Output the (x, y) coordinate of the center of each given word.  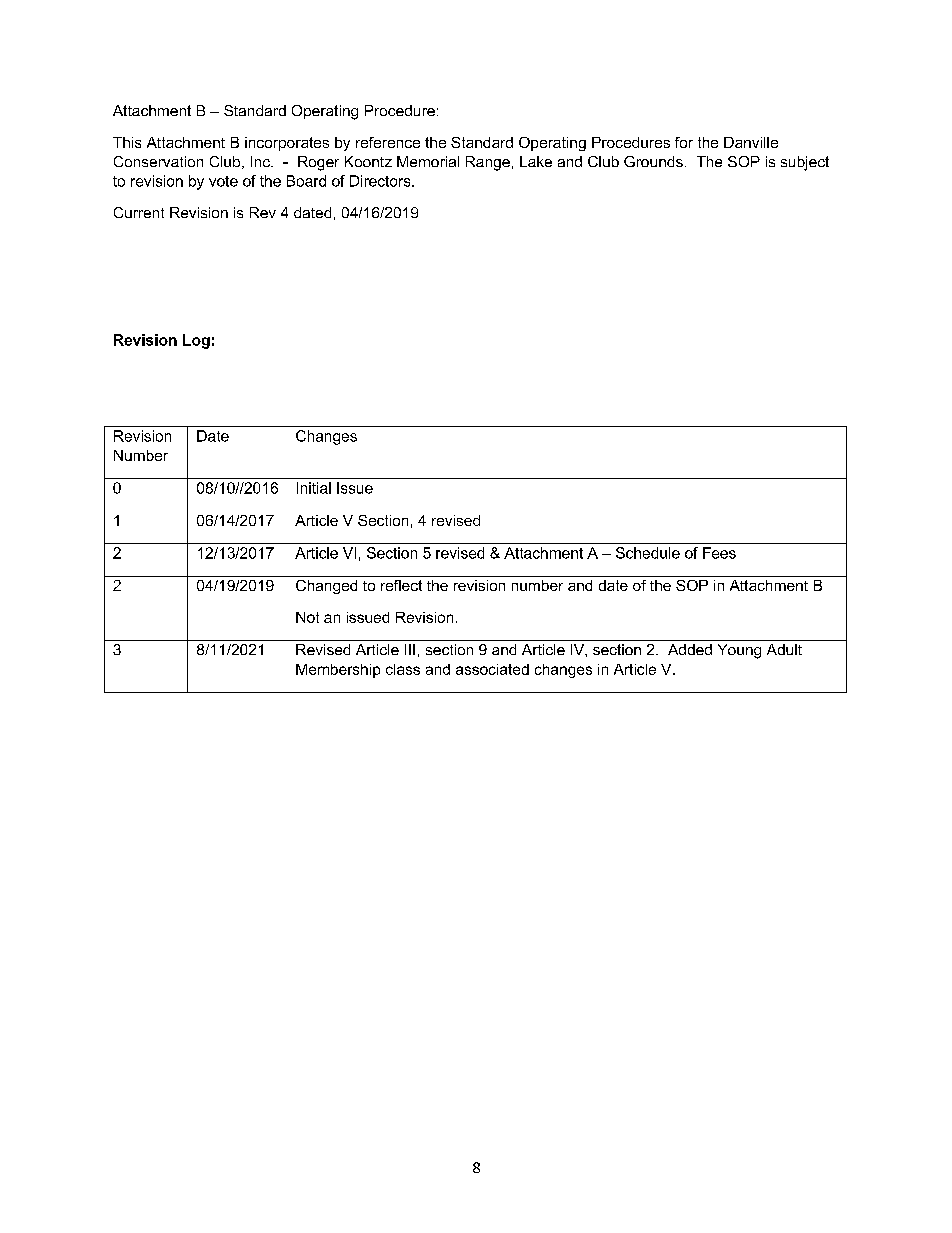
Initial (314, 488)
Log (196, 341)
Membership (338, 671)
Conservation (158, 161)
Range (488, 163)
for (684, 142)
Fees (719, 553)
